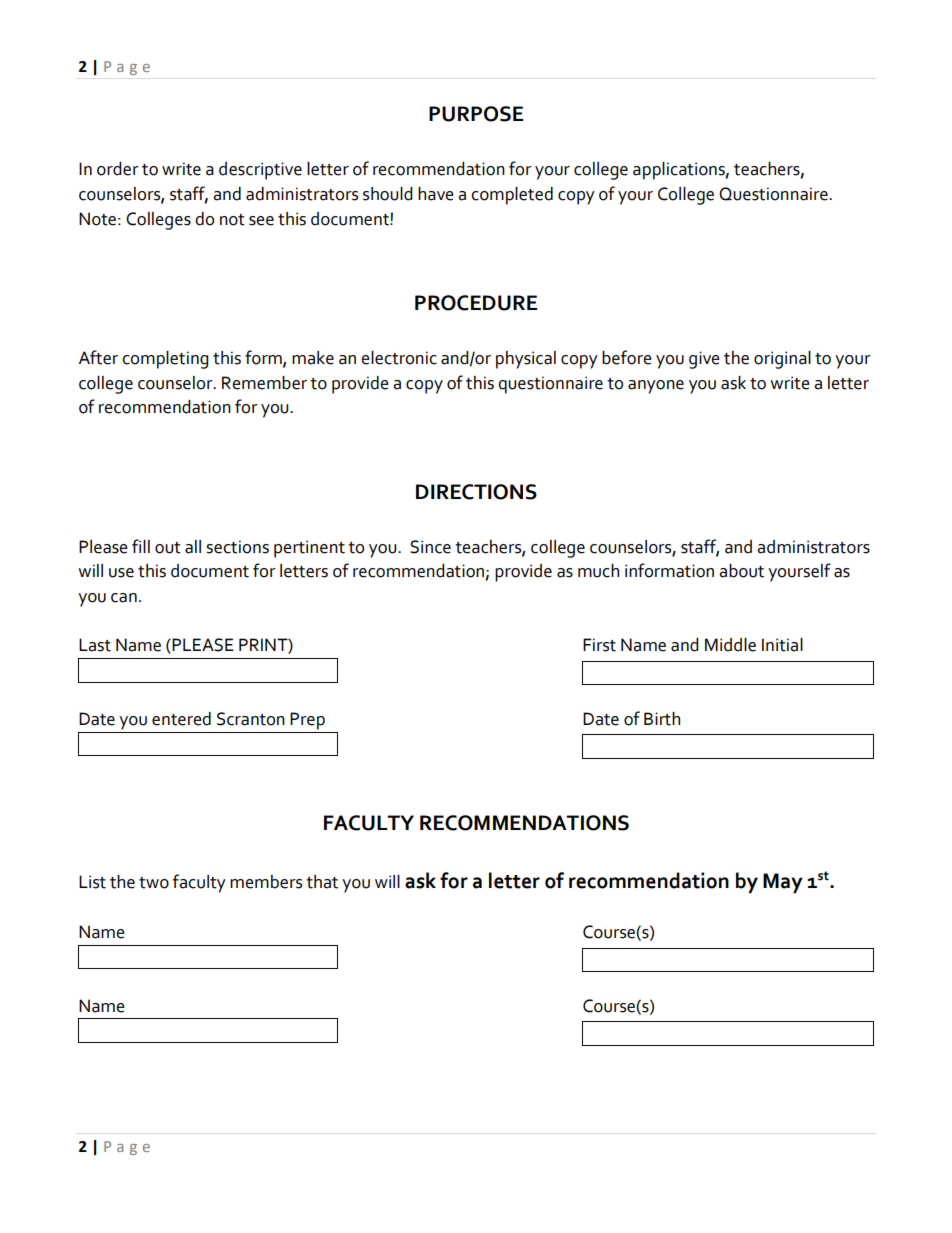 This page has height=1233, width=952. What do you see at coordinates (154, 883) in the page?
I see `two` at bounding box center [154, 883].
